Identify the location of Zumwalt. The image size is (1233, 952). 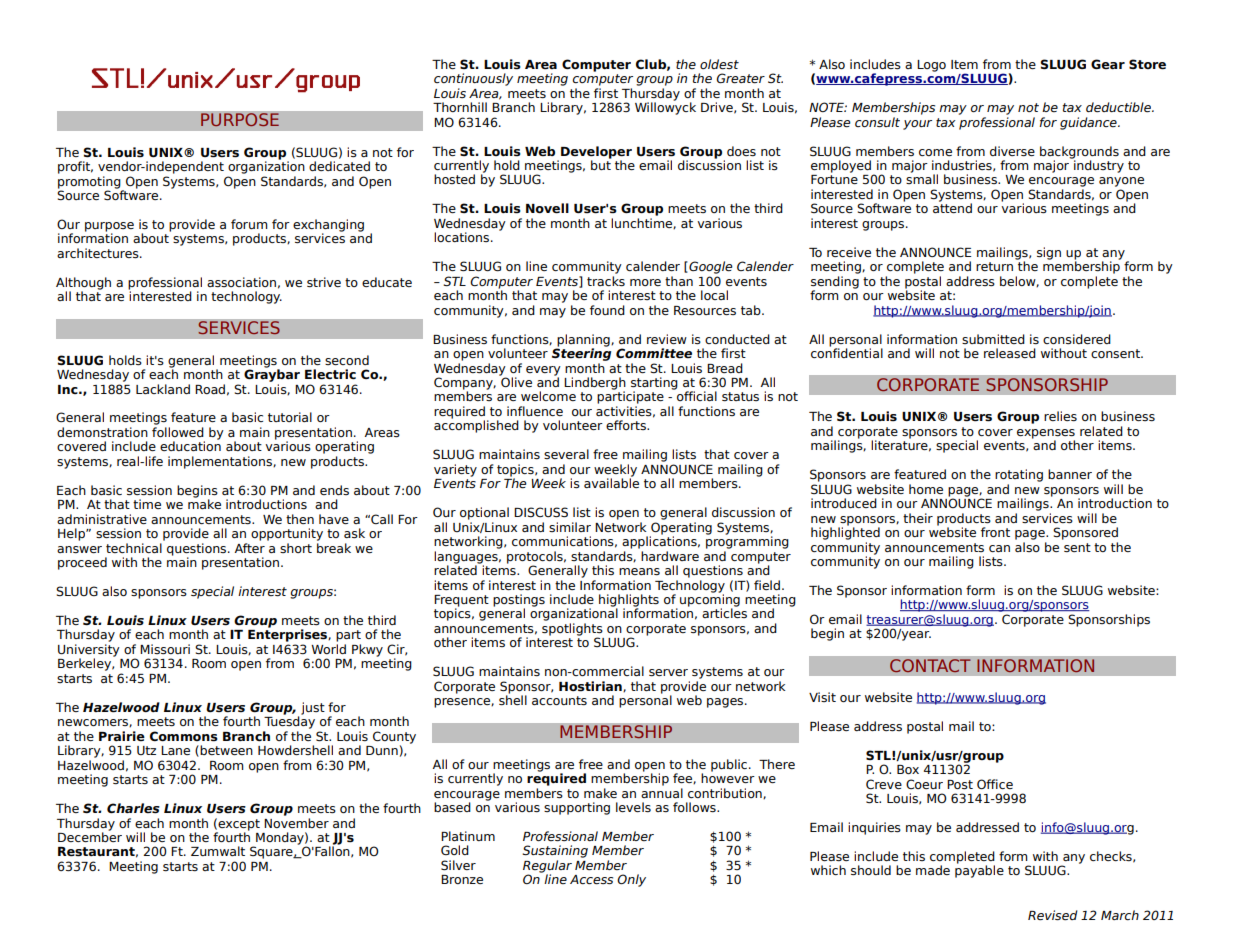
(218, 851).
